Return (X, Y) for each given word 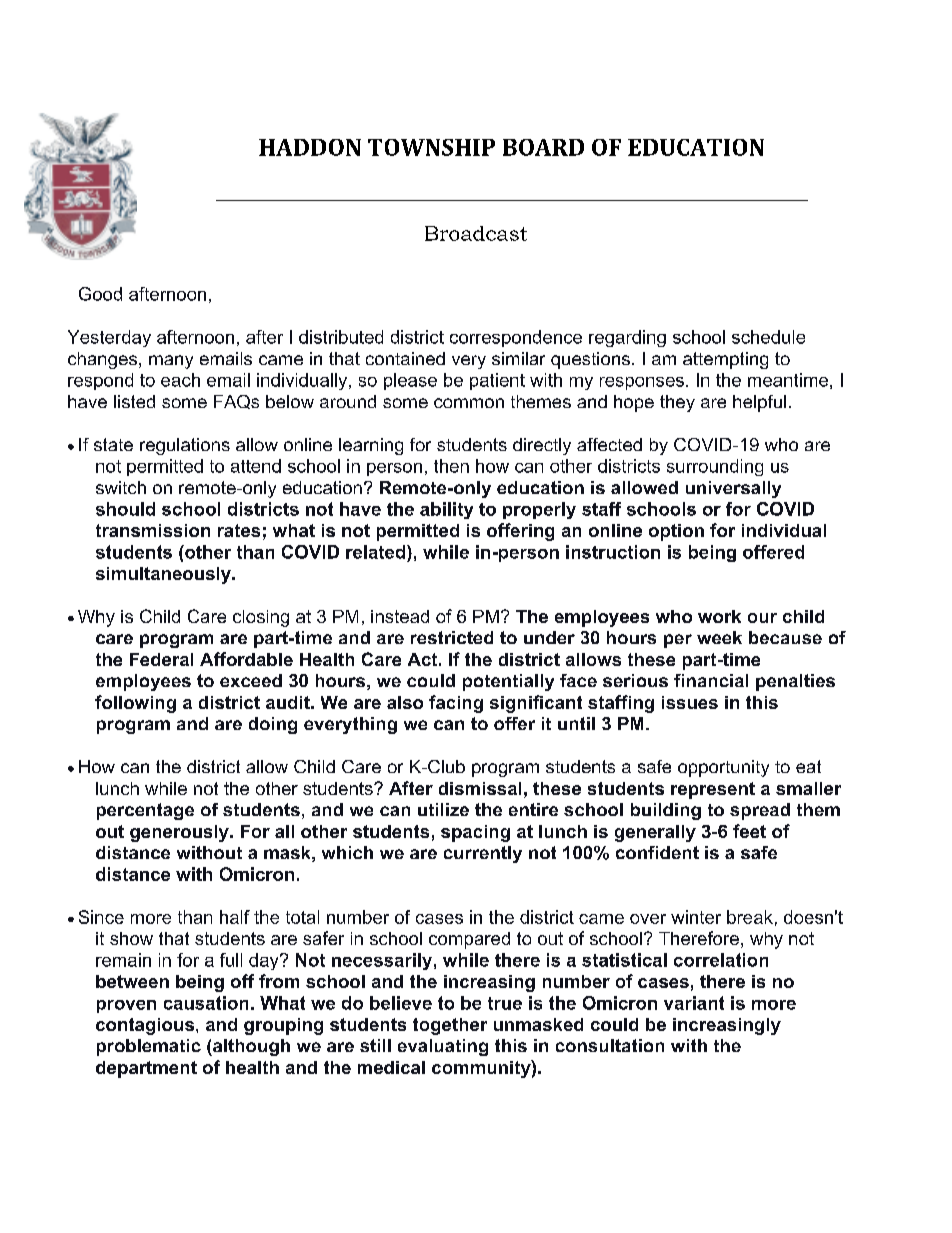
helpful (759, 403)
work (719, 616)
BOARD (543, 147)
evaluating (443, 1047)
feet (749, 831)
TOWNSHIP (431, 147)
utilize (443, 809)
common (469, 403)
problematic (149, 1047)
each (180, 380)
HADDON (310, 147)
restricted (452, 637)
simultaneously (164, 575)
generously (180, 833)
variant (694, 1003)
